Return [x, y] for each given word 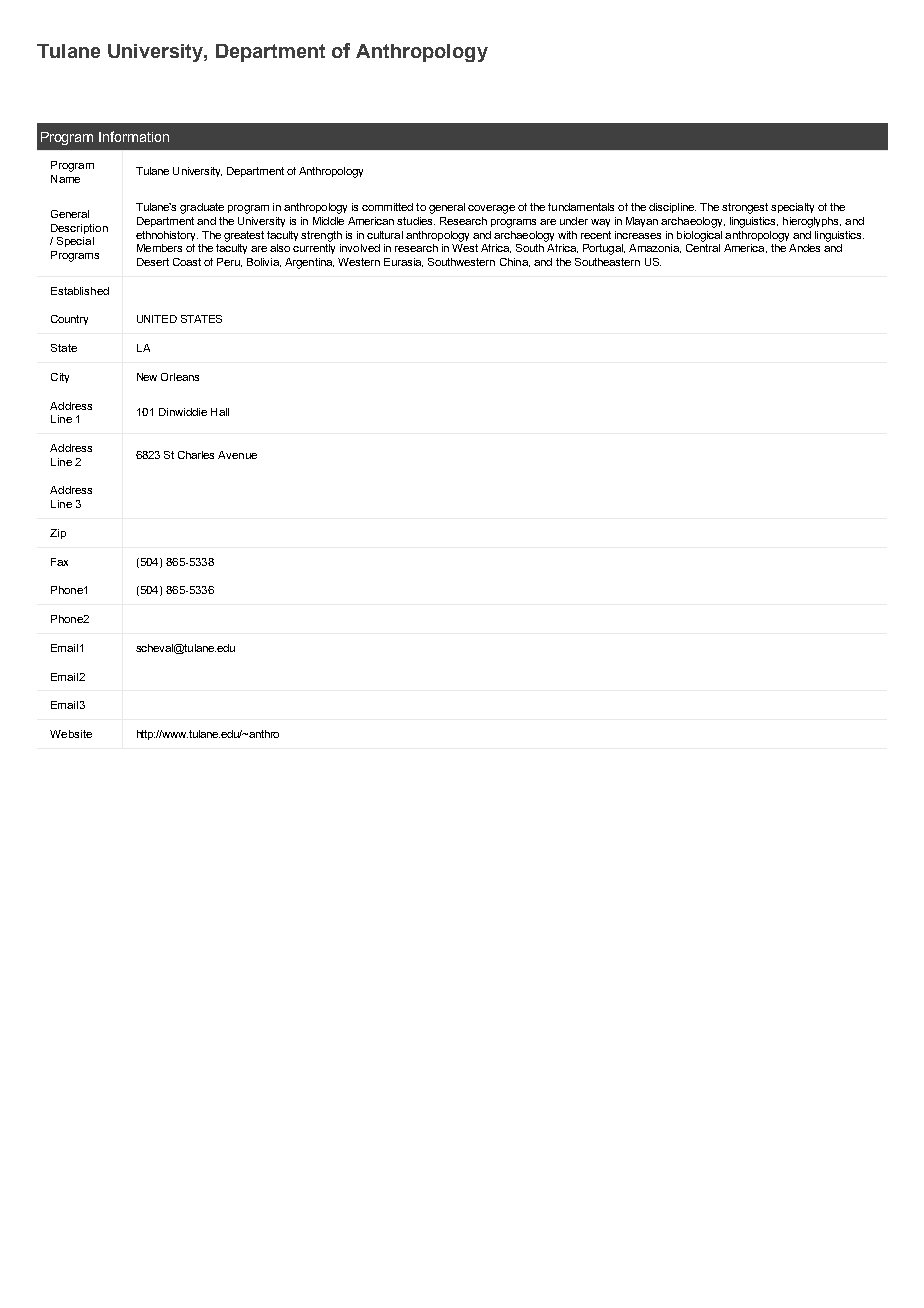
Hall [220, 412]
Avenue [237, 455]
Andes [804, 248]
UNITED [157, 319]
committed [387, 207]
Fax [59, 562]
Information [134, 136]
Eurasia [403, 262]
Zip [58, 534]
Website [71, 734]
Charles [196, 455]
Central [703, 246]
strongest [745, 208]
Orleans [180, 377]
